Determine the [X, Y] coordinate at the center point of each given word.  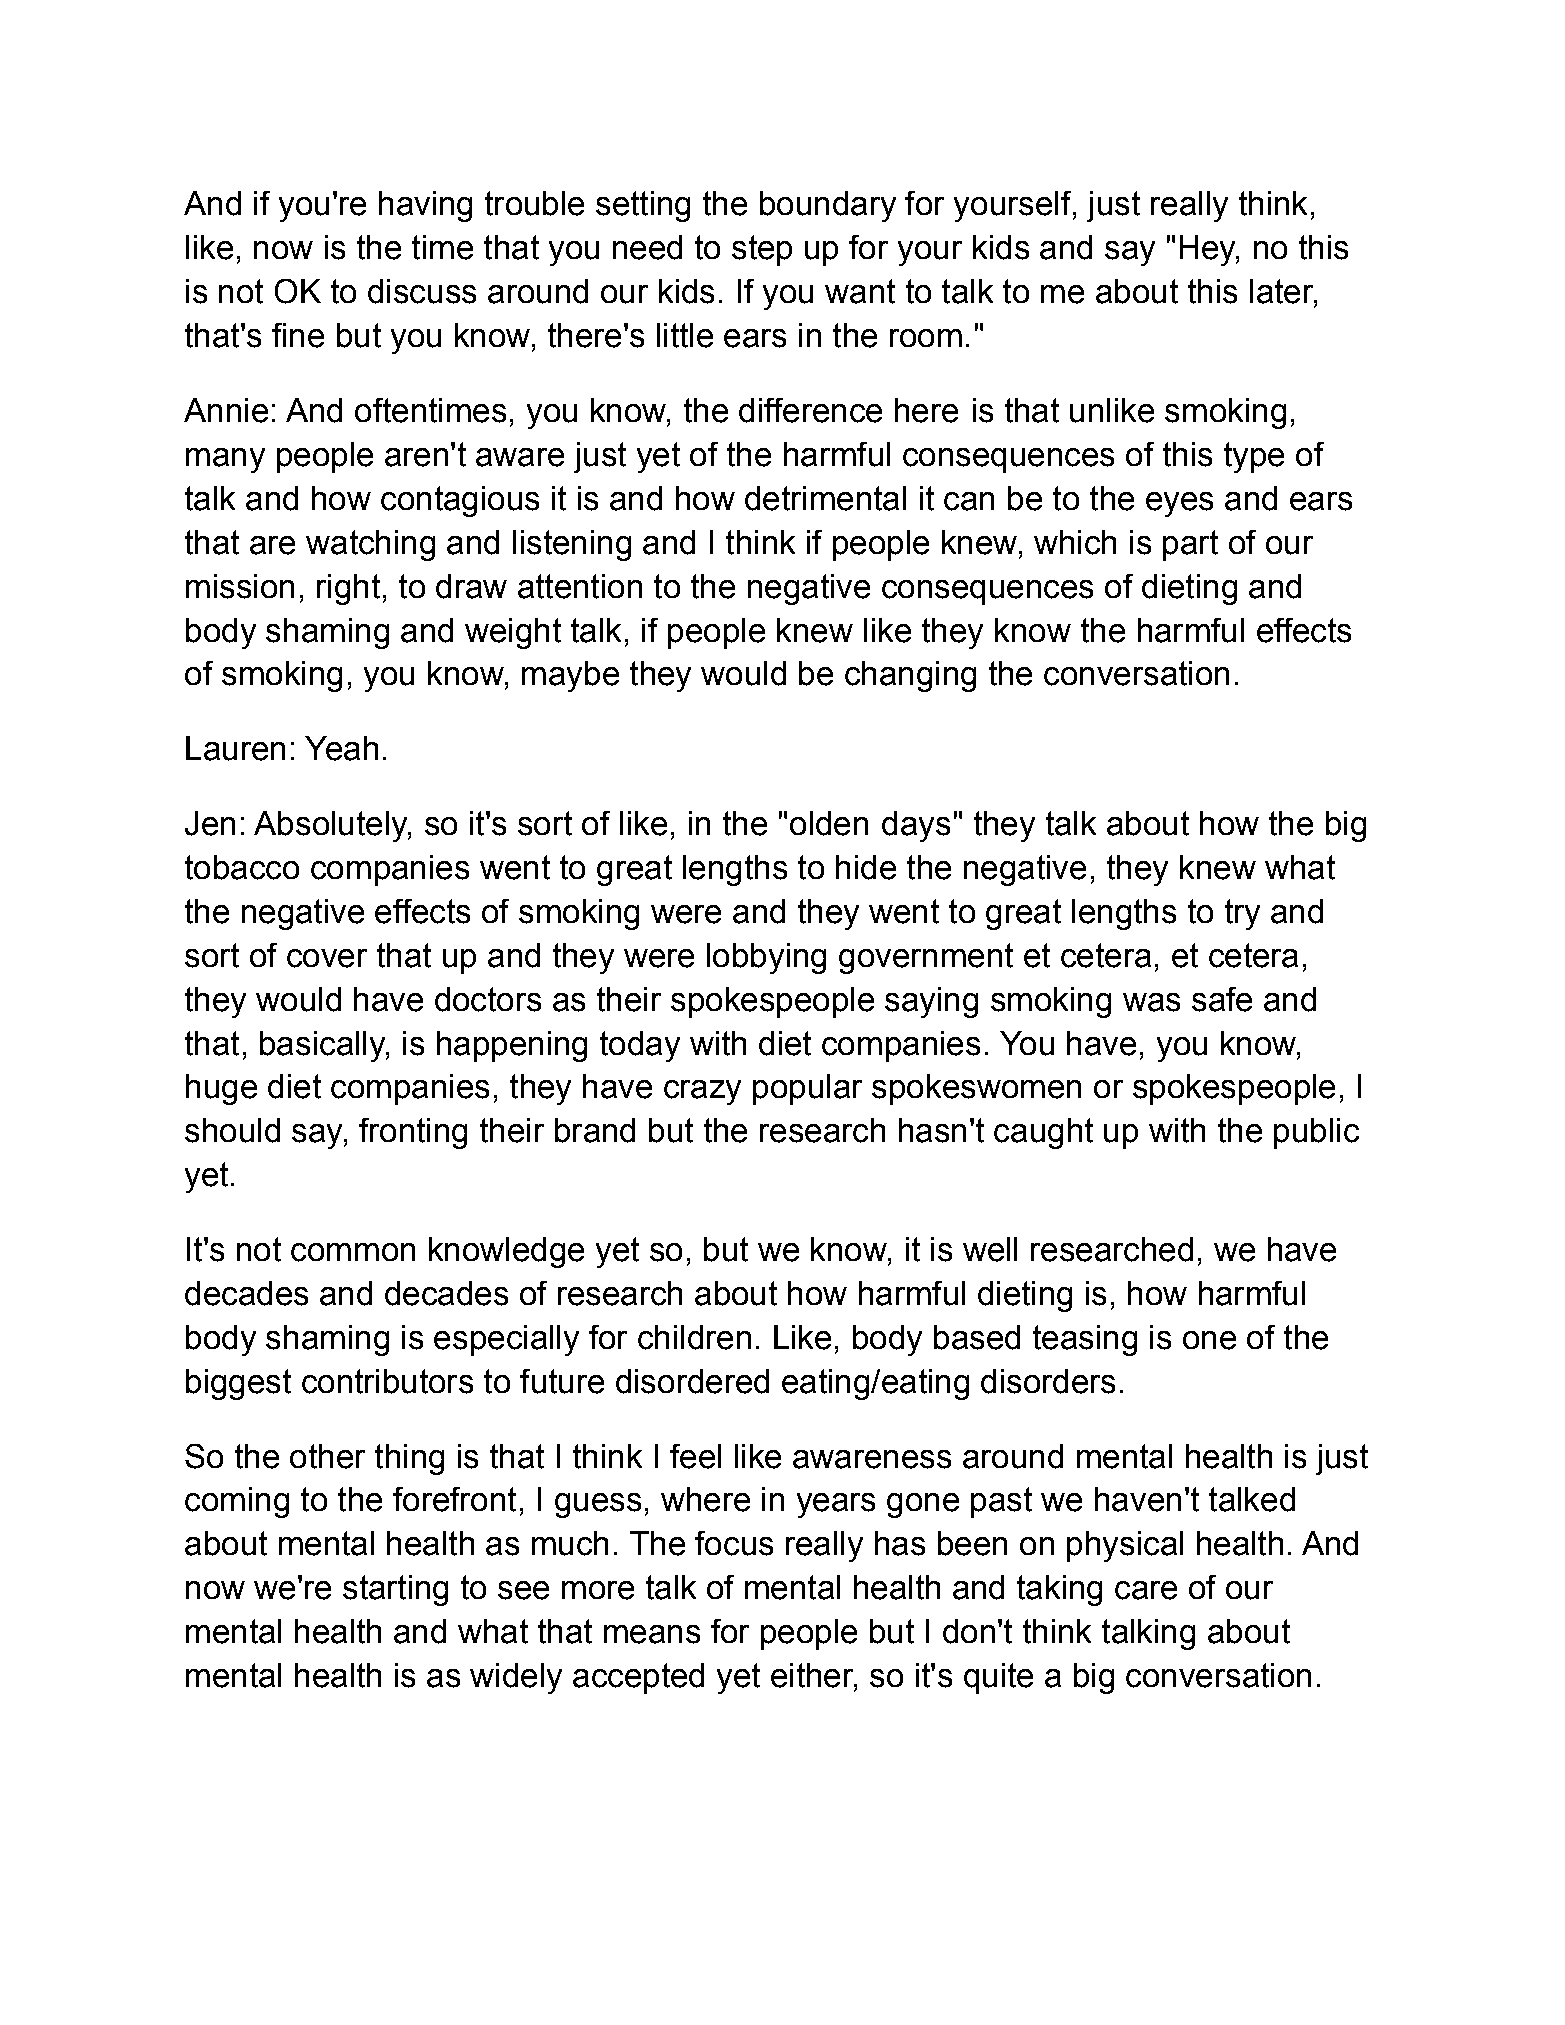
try [1242, 914]
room [926, 338]
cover [327, 958]
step [762, 250]
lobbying [766, 958]
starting [395, 1590]
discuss [422, 291]
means [652, 1634]
